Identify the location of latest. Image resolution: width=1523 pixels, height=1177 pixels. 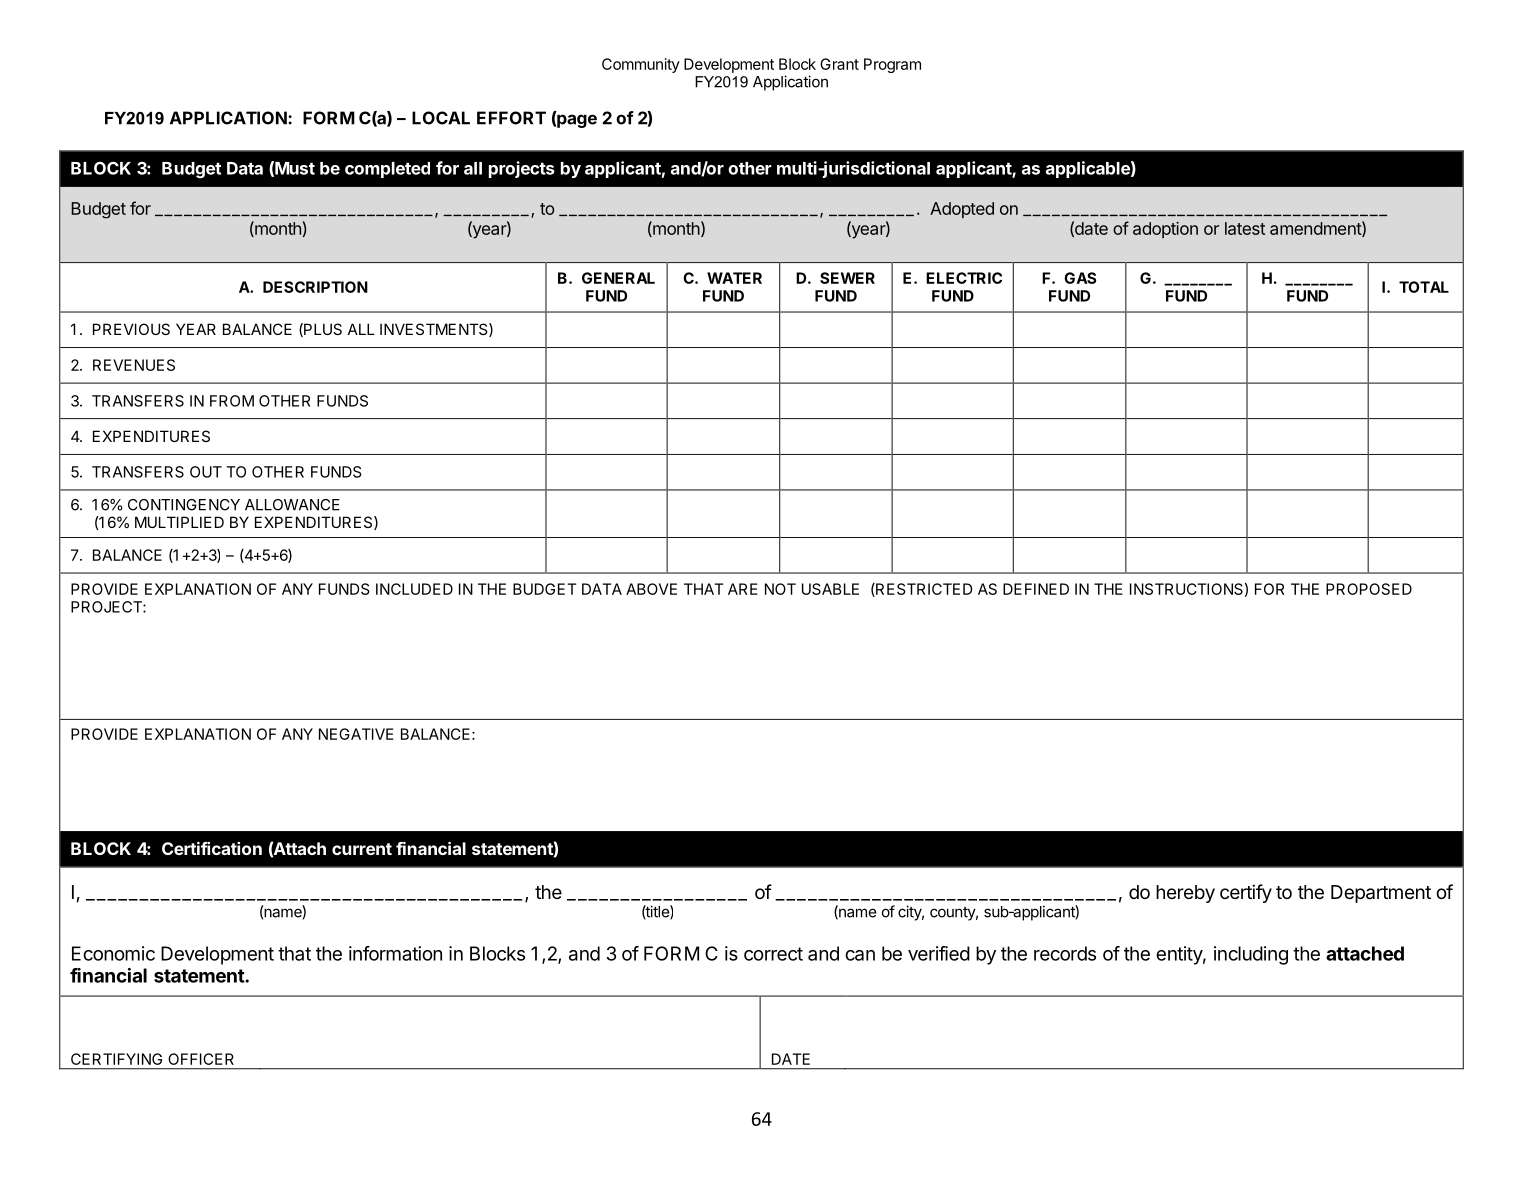
(1245, 228).
